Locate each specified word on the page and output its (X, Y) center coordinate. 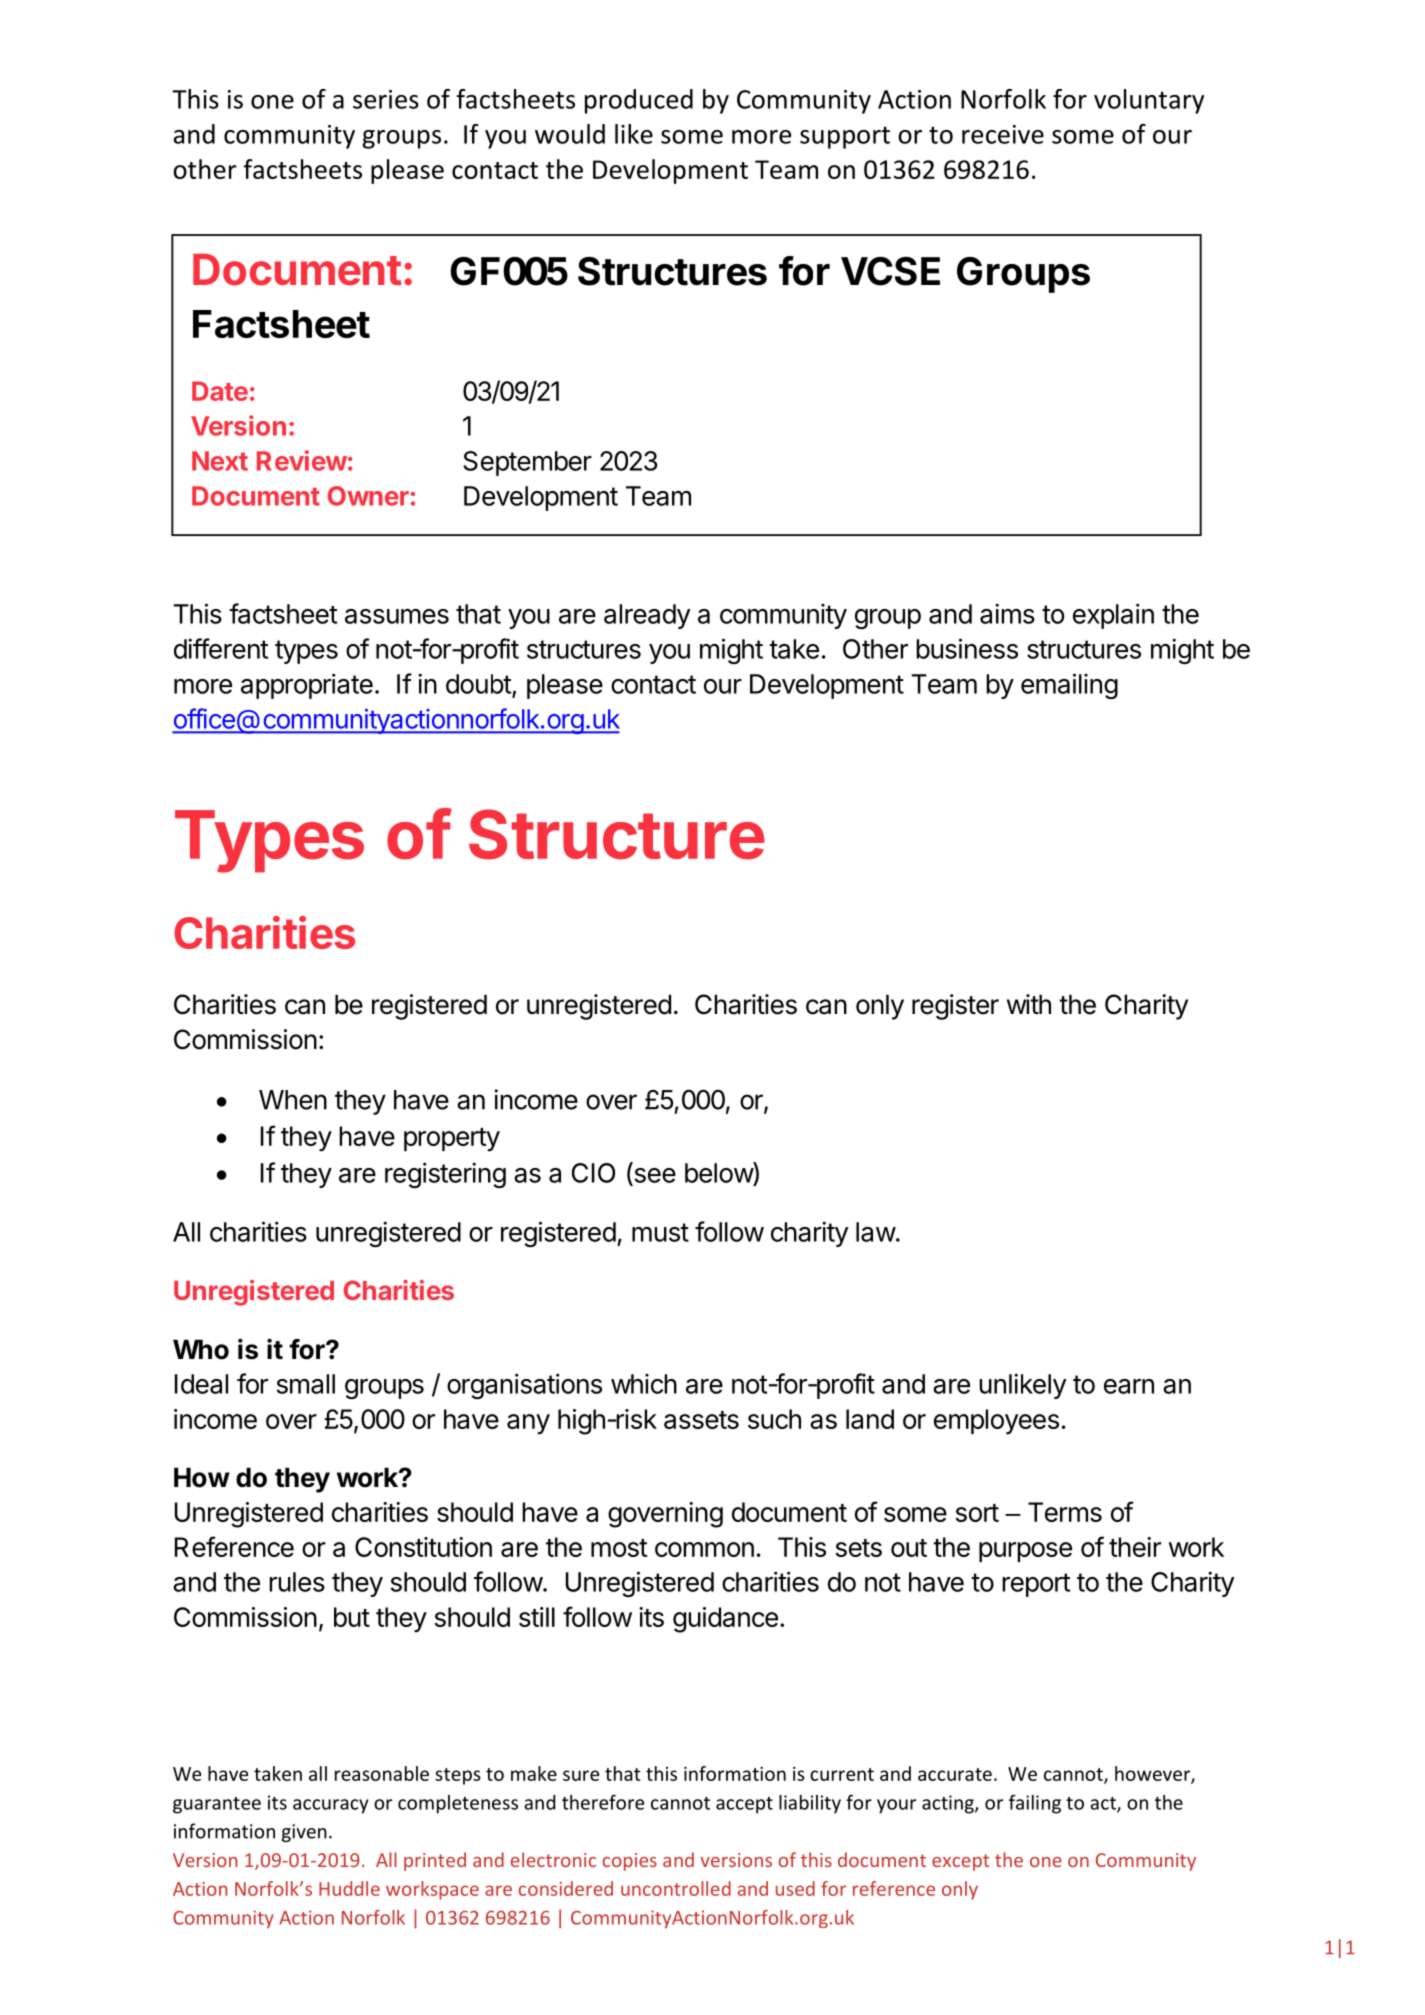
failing (1035, 1804)
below (719, 1172)
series (386, 99)
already (647, 616)
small (306, 1384)
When (293, 1100)
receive (1003, 134)
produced (639, 101)
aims (1007, 613)
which (644, 1384)
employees (996, 1422)
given (304, 1833)
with (1029, 1004)
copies (630, 1862)
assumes (397, 616)
